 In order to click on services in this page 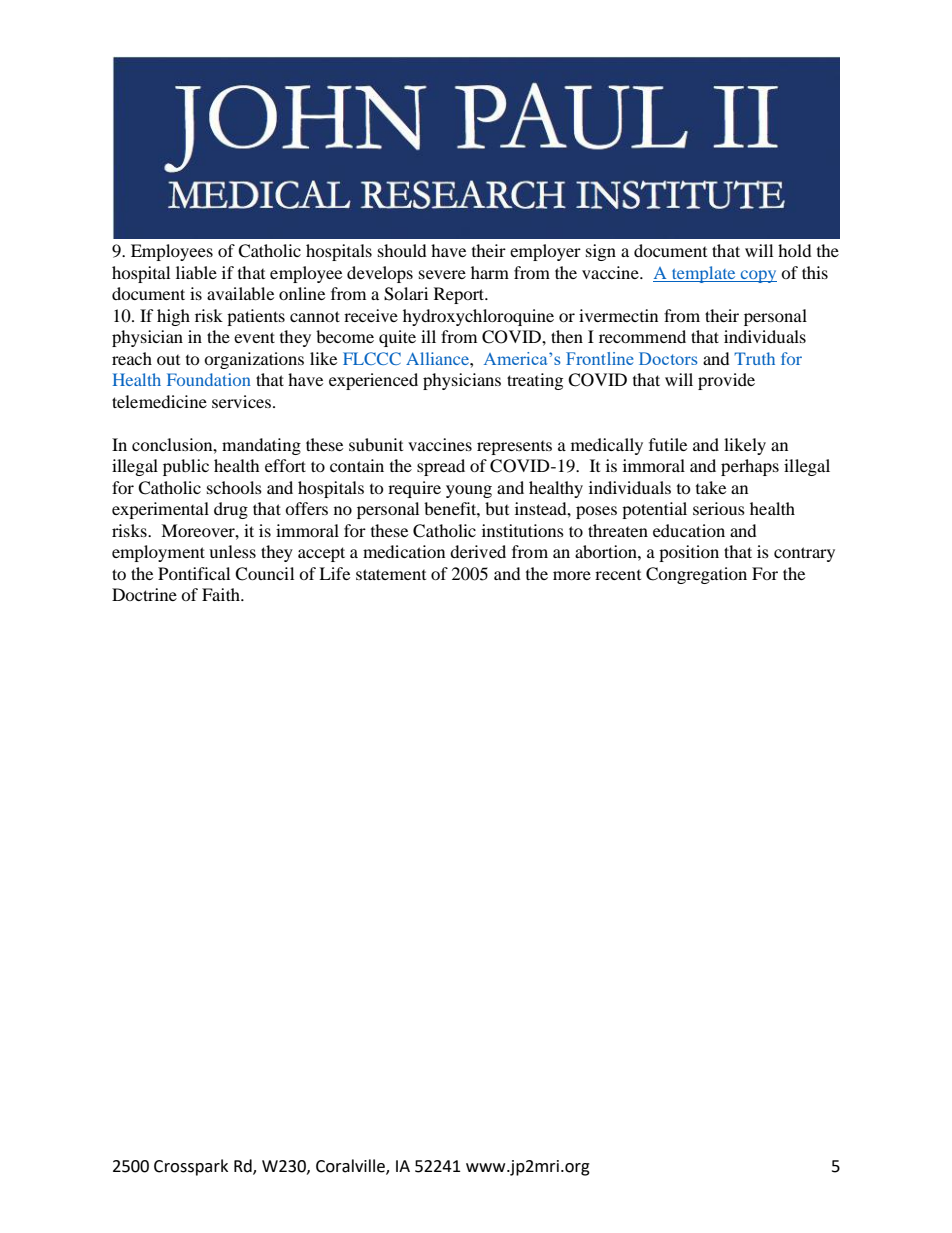, I will do `click(241, 401)`.
